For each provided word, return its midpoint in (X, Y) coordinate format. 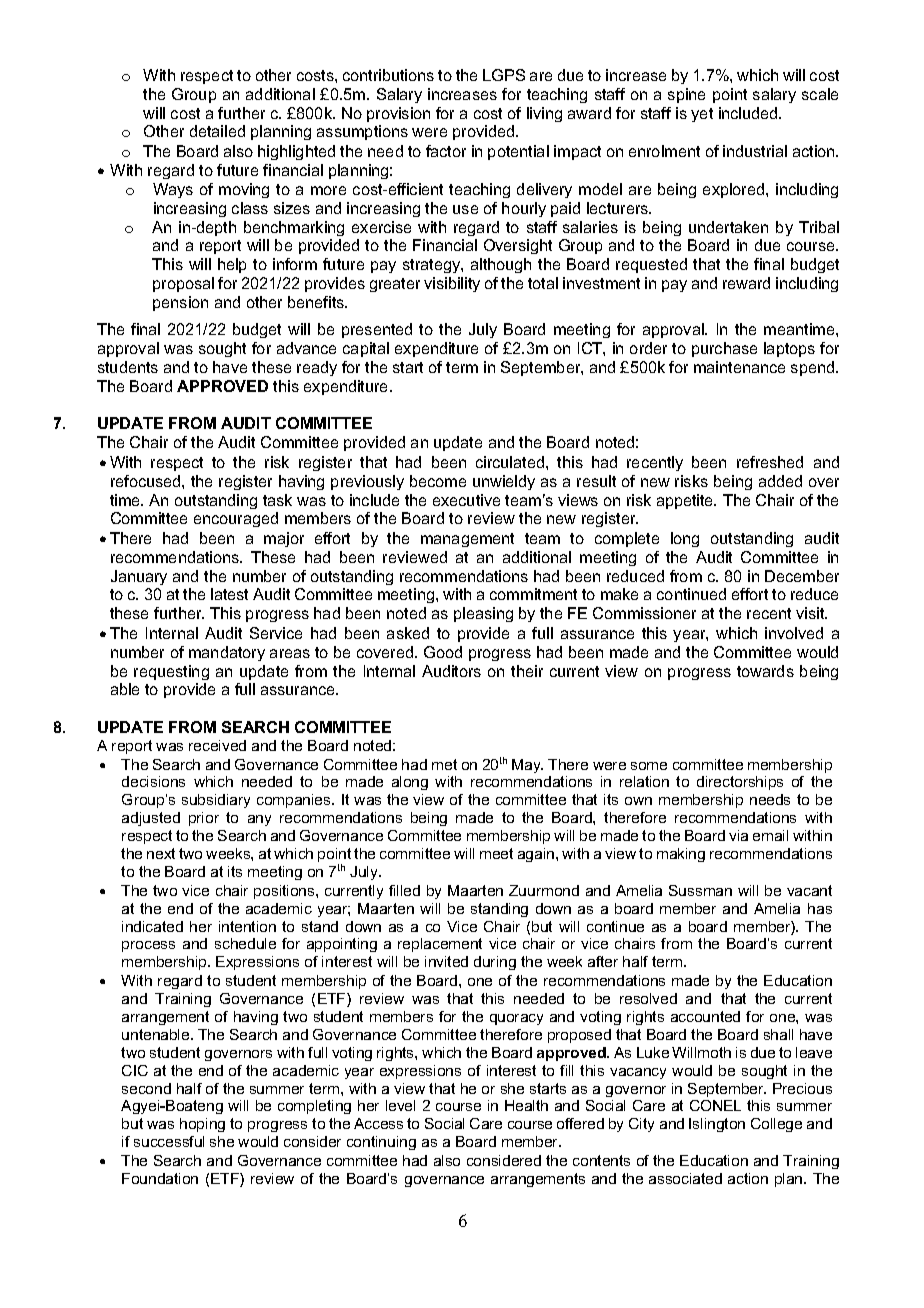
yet (702, 115)
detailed (217, 131)
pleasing (483, 614)
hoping (202, 1125)
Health (526, 1105)
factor (446, 151)
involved (794, 633)
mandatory (227, 653)
